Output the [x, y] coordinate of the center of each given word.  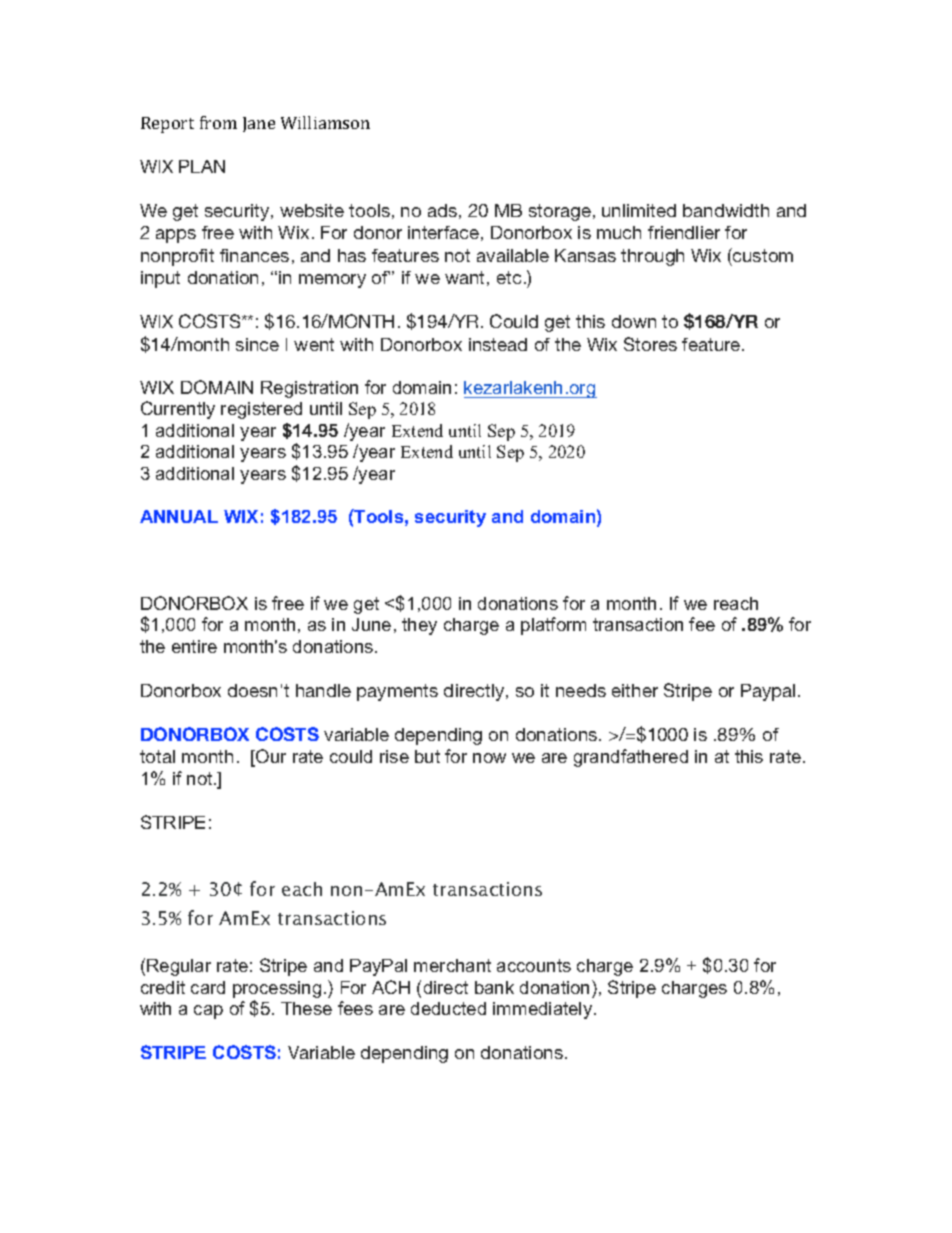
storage [560, 212]
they [419, 626]
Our [270, 757]
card [208, 987]
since [257, 344]
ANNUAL [179, 516]
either [635, 690]
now [489, 758]
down [634, 321]
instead [498, 344]
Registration [309, 389]
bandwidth [726, 210]
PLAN [202, 166]
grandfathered [631, 758]
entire [194, 646]
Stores [650, 344]
